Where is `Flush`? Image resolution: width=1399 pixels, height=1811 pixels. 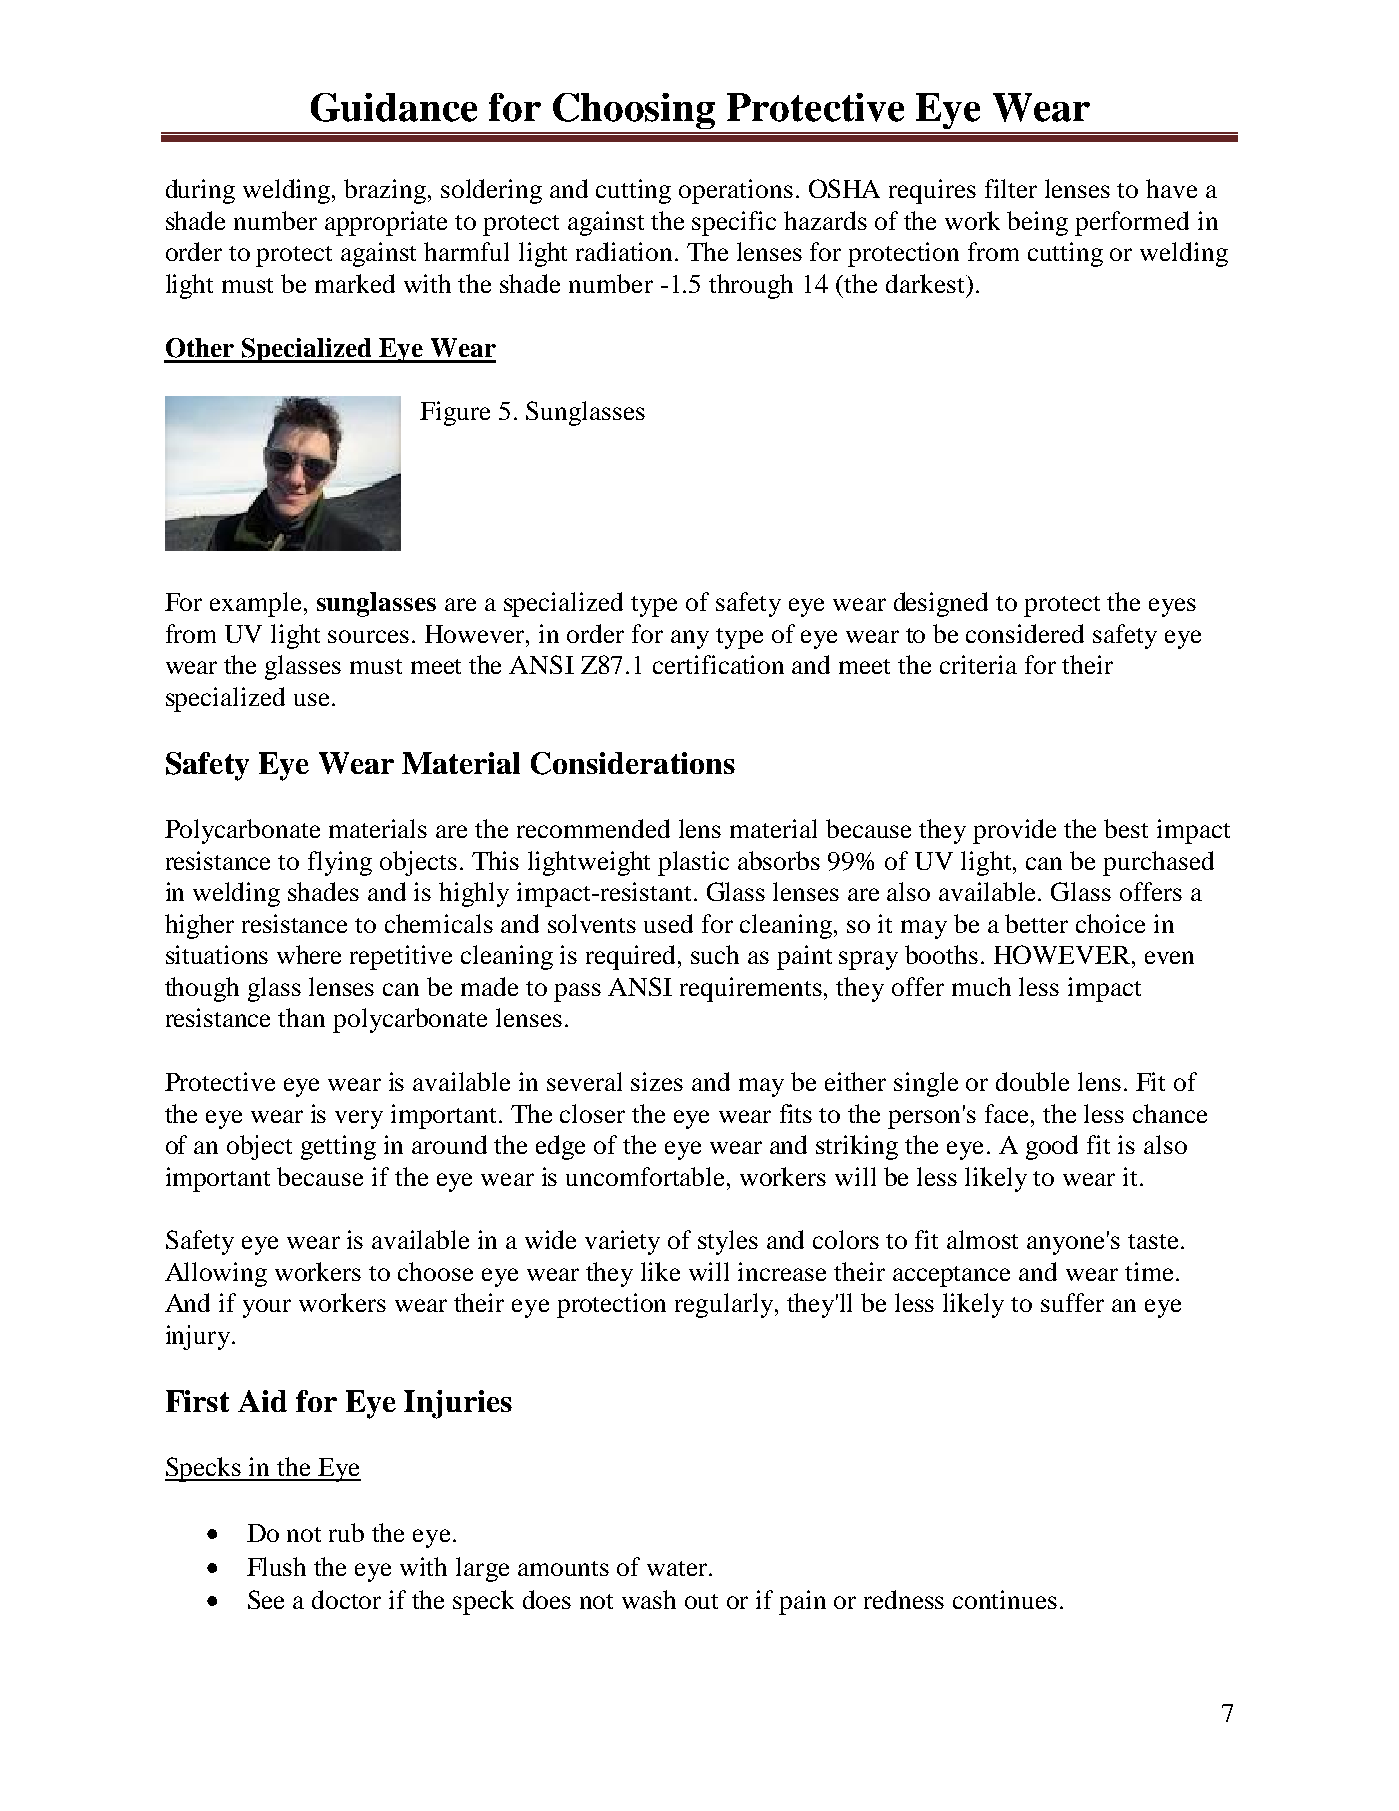 Flush is located at coordinates (276, 1566).
